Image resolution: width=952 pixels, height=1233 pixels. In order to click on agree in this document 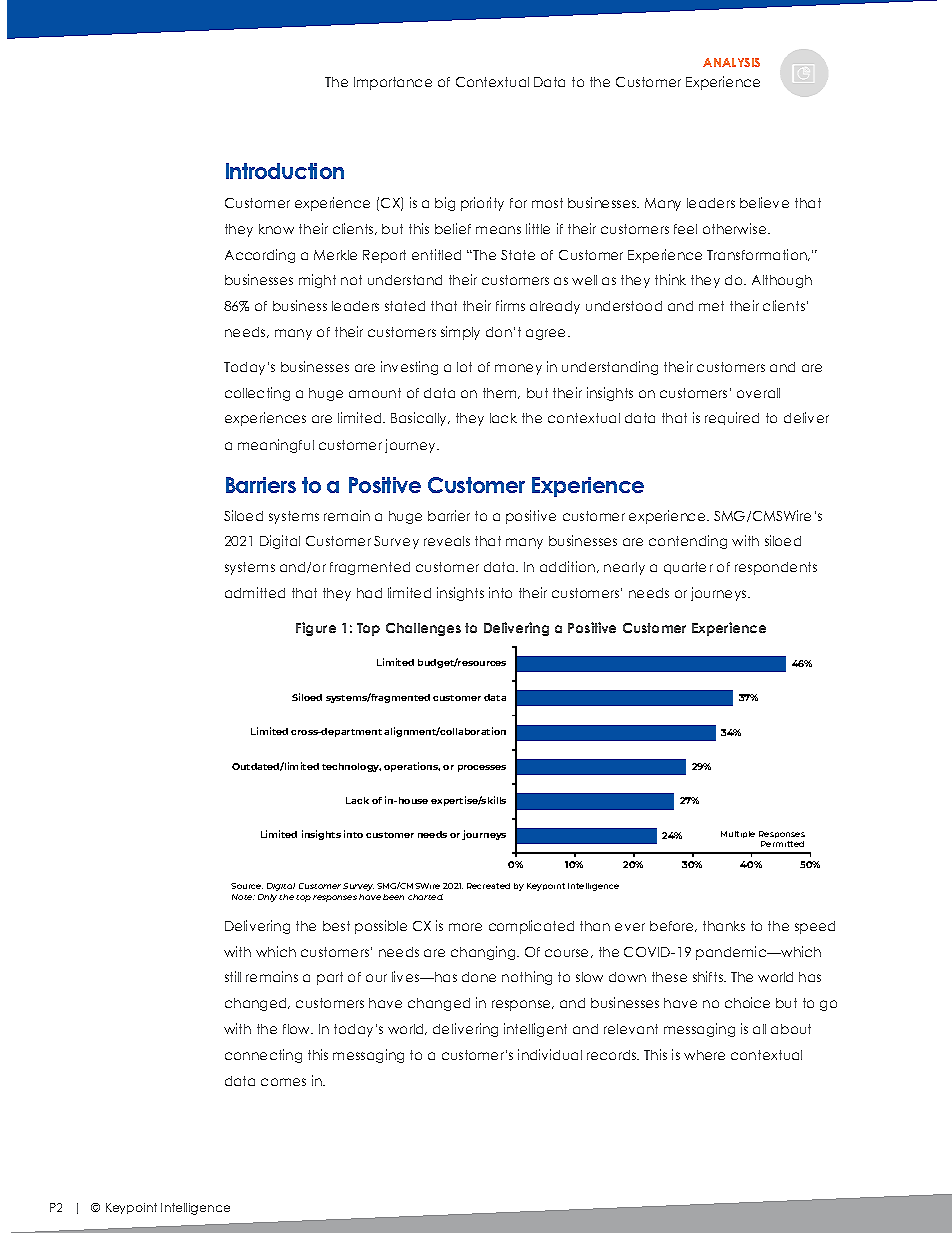, I will do `click(547, 334)`.
